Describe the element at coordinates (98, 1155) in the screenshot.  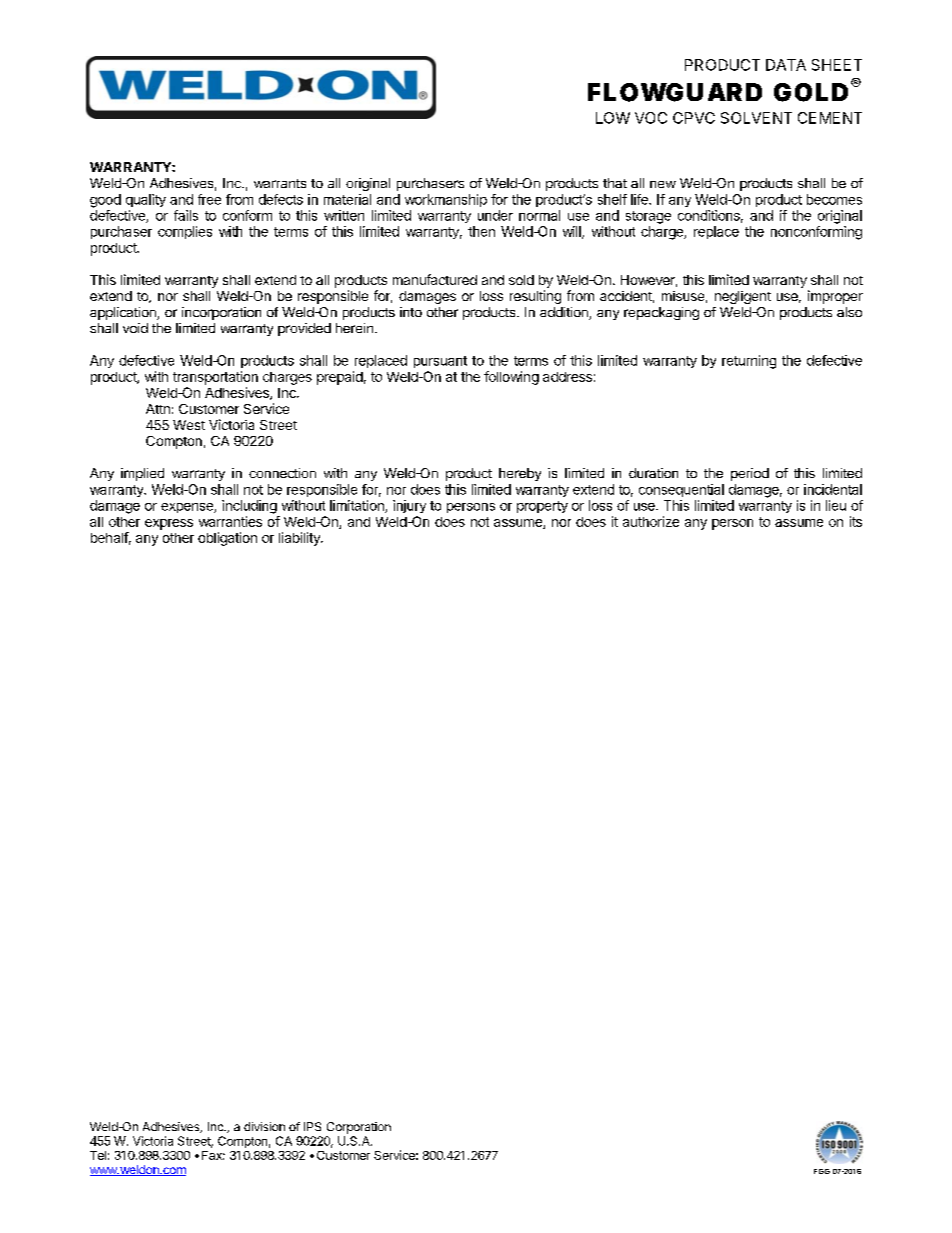
I see `Tel` at that location.
